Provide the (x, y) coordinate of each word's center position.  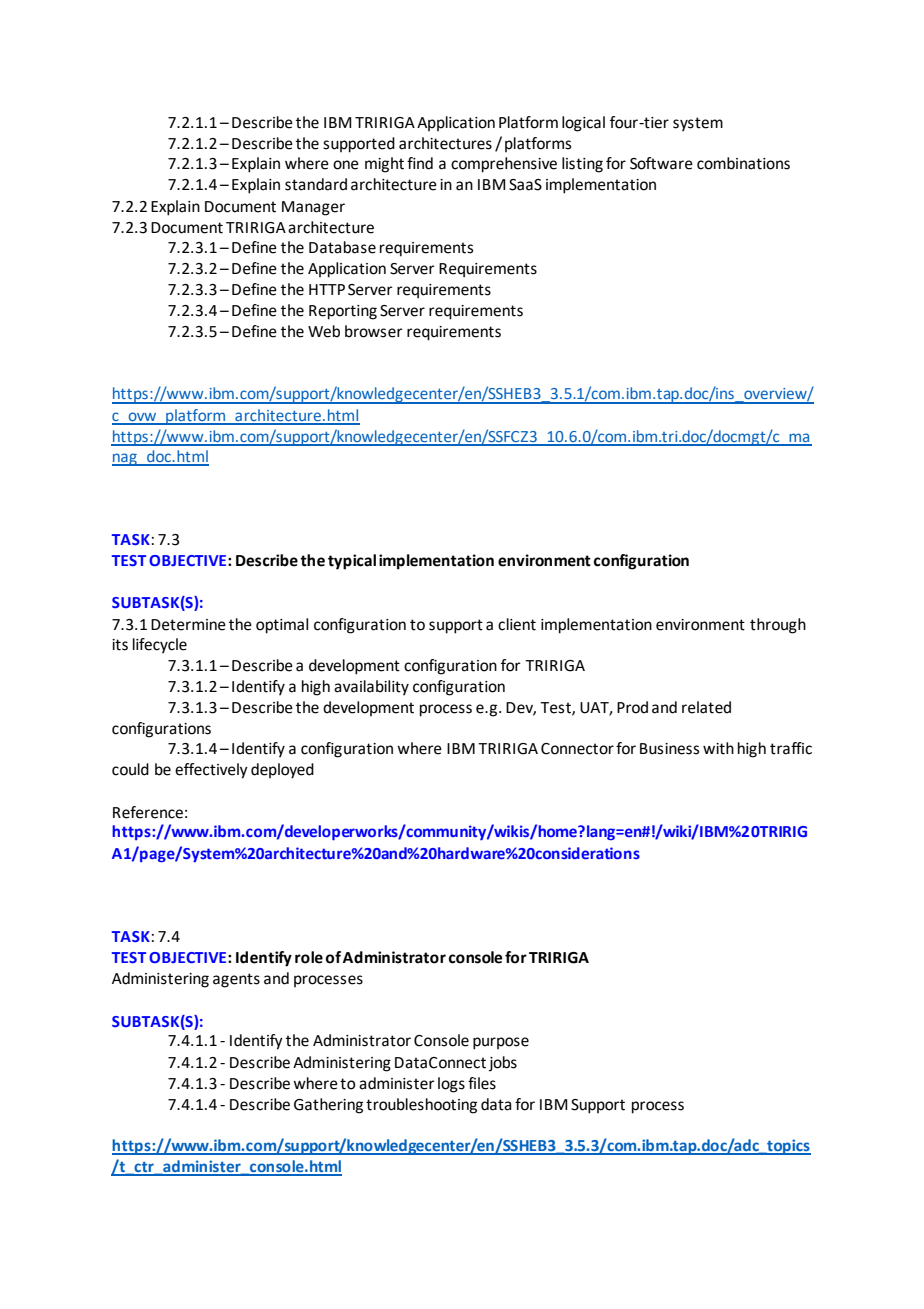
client (517, 624)
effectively (211, 771)
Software (661, 163)
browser (374, 331)
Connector (577, 749)
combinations (743, 163)
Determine (188, 625)
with (718, 748)
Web (324, 331)
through (778, 626)
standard (316, 184)
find (420, 163)
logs (451, 1085)
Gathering (328, 1106)
